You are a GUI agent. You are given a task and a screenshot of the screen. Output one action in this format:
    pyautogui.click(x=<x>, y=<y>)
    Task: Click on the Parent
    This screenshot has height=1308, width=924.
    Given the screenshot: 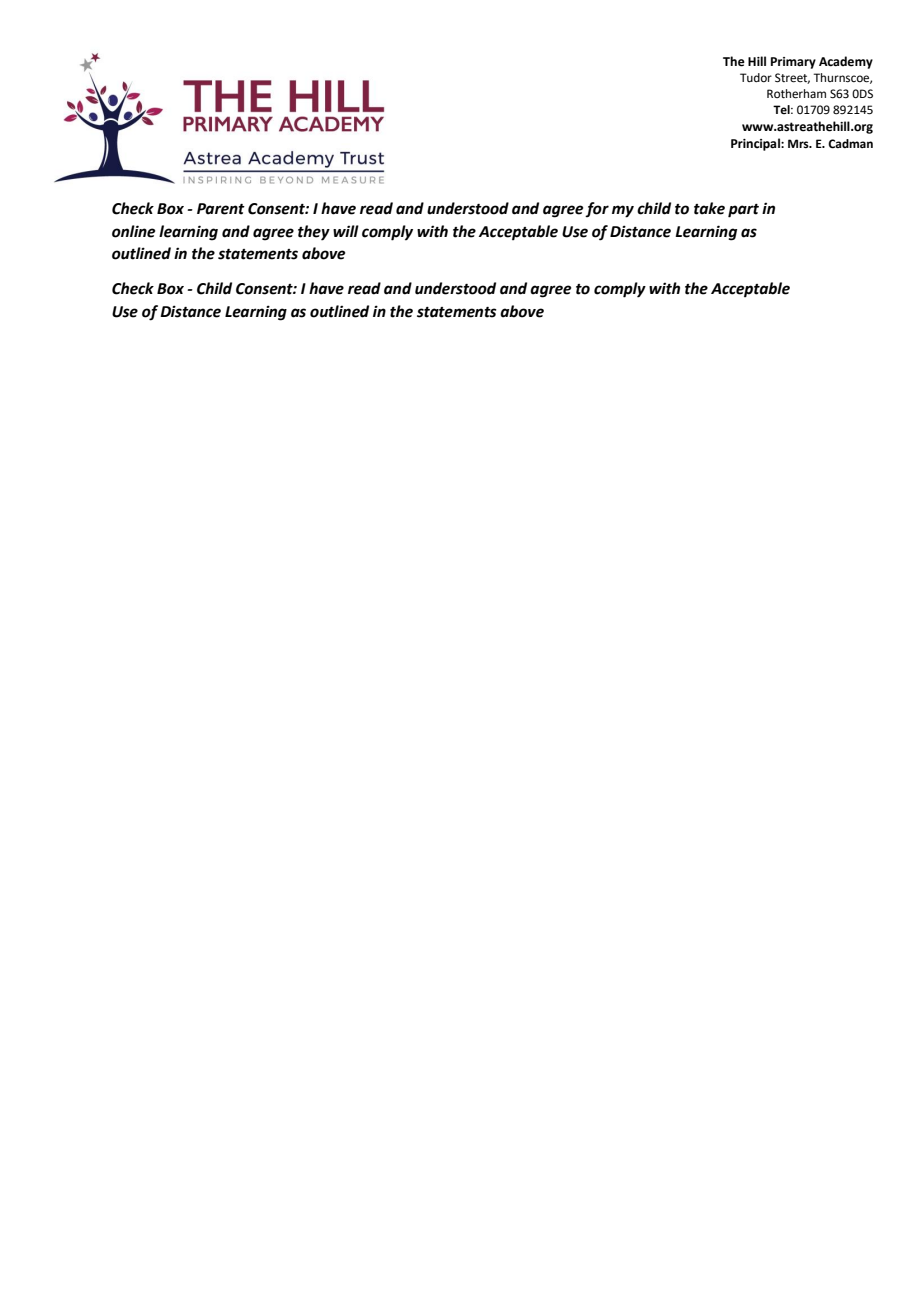 What is the action you would take?
    pyautogui.click(x=221, y=209)
